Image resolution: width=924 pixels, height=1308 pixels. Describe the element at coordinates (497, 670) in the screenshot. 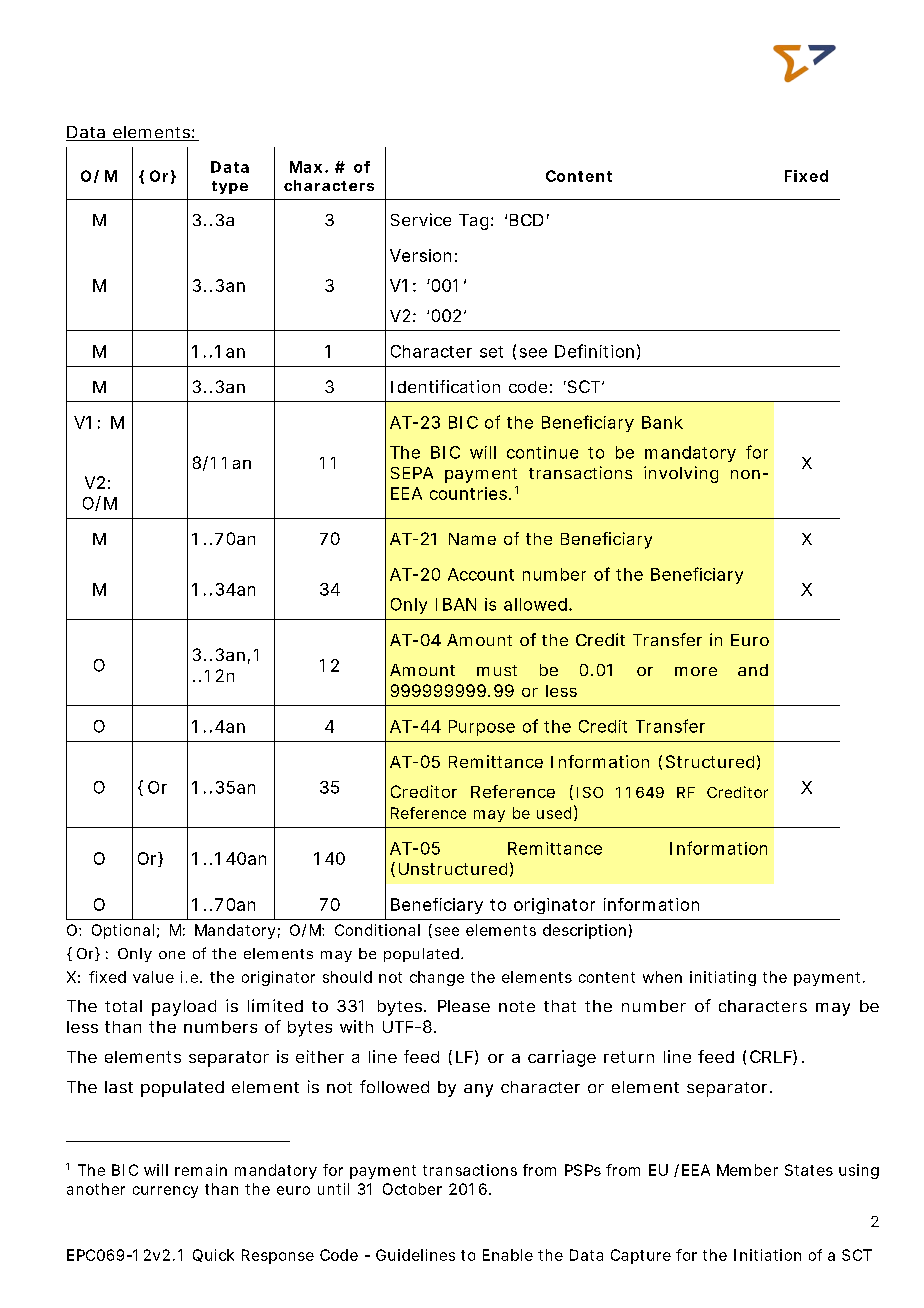

I see `must` at that location.
